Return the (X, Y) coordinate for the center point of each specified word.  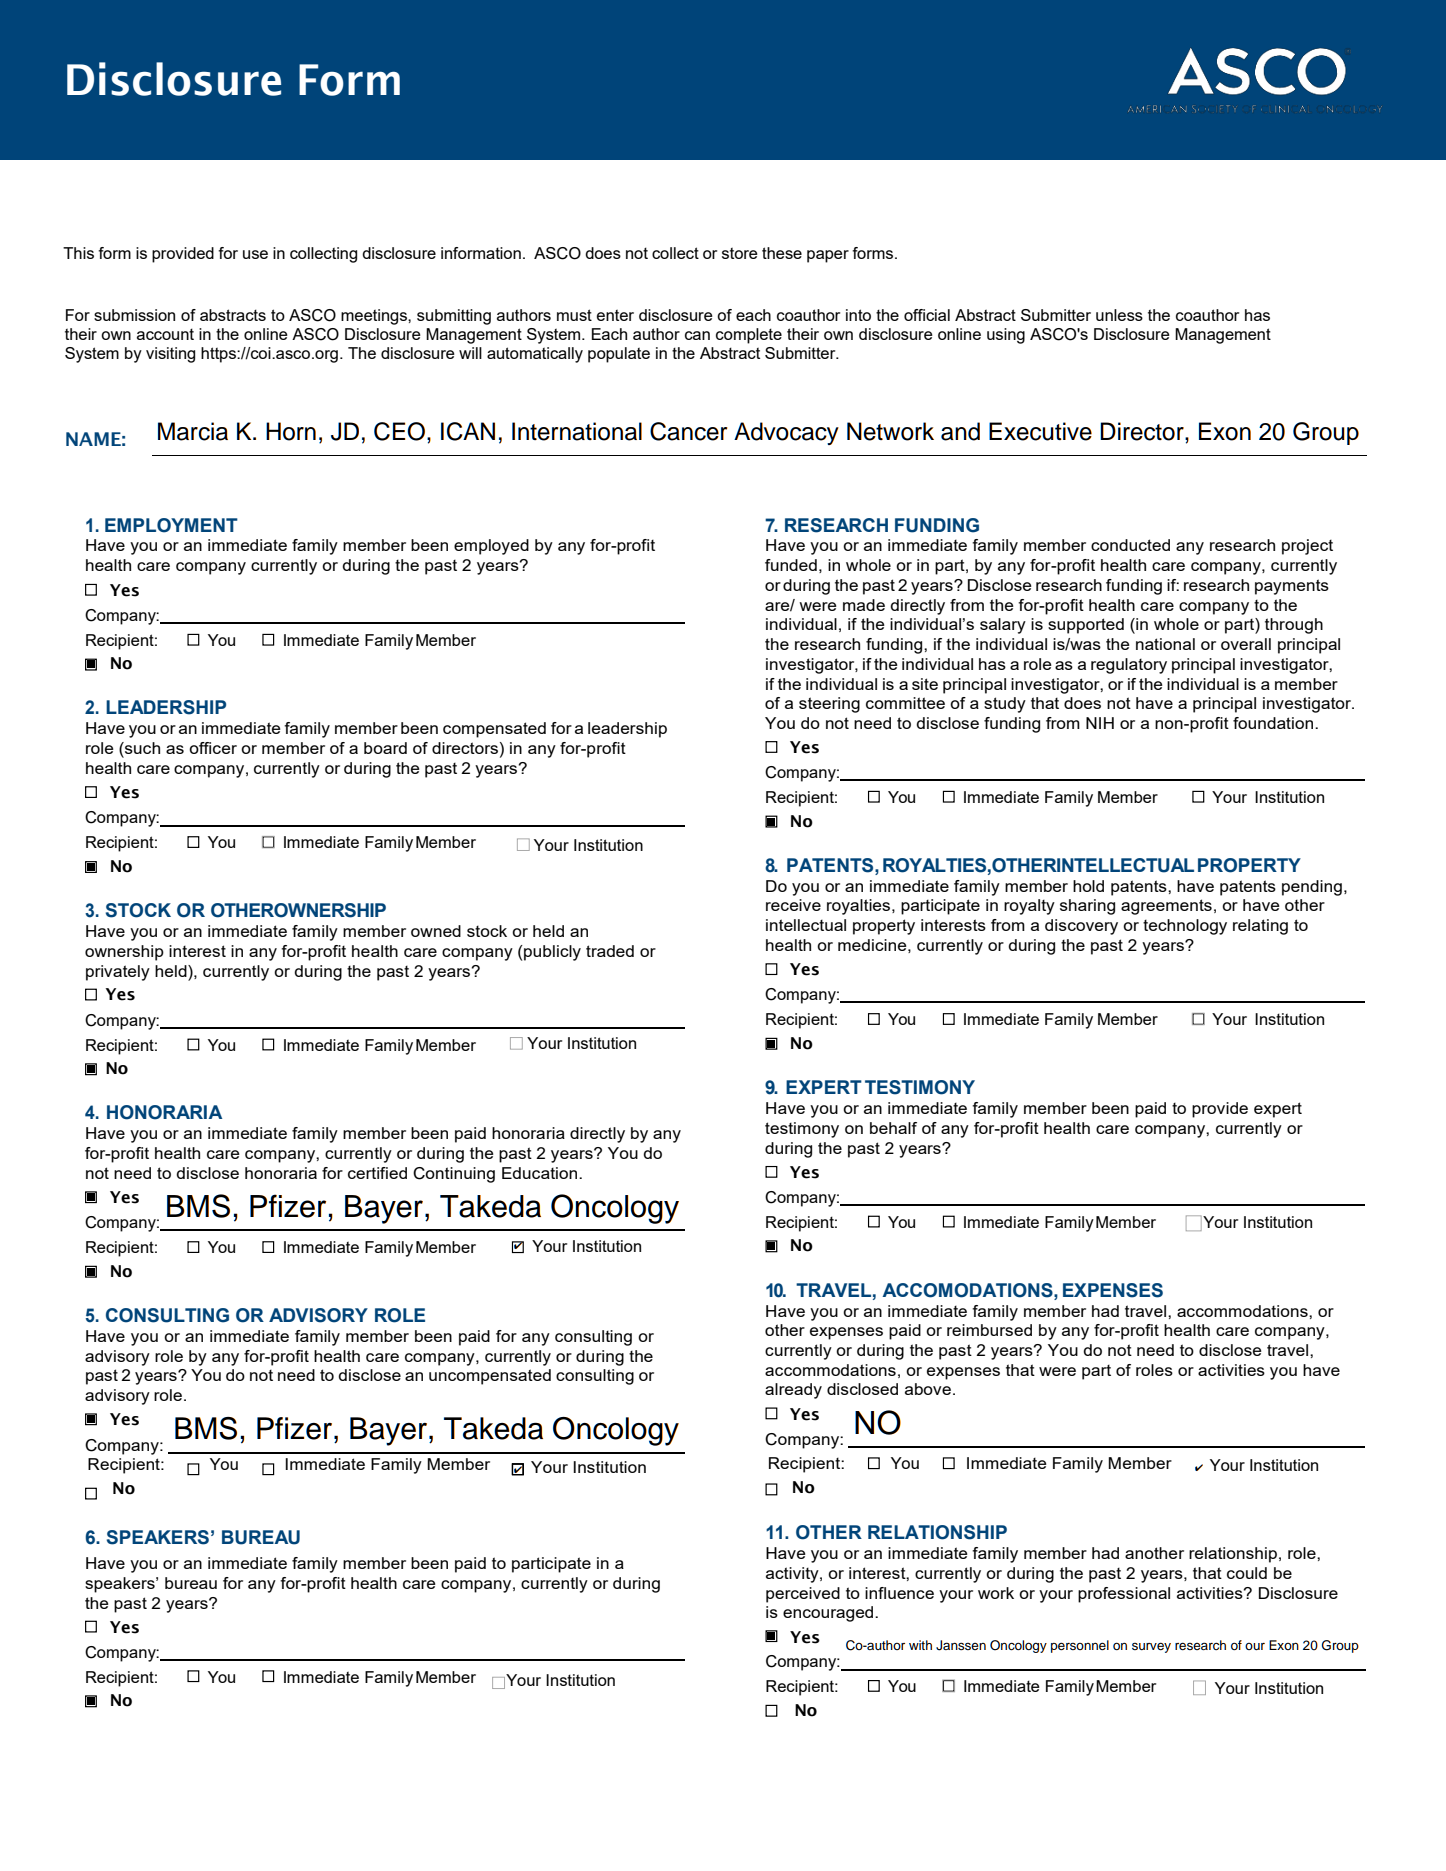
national (1165, 644)
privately (118, 973)
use (255, 254)
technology (1185, 927)
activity (793, 1575)
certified (377, 1173)
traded (610, 951)
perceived (803, 1595)
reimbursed (989, 1330)
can (697, 335)
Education (541, 1173)
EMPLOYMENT (171, 525)
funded (791, 565)
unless (1119, 315)
